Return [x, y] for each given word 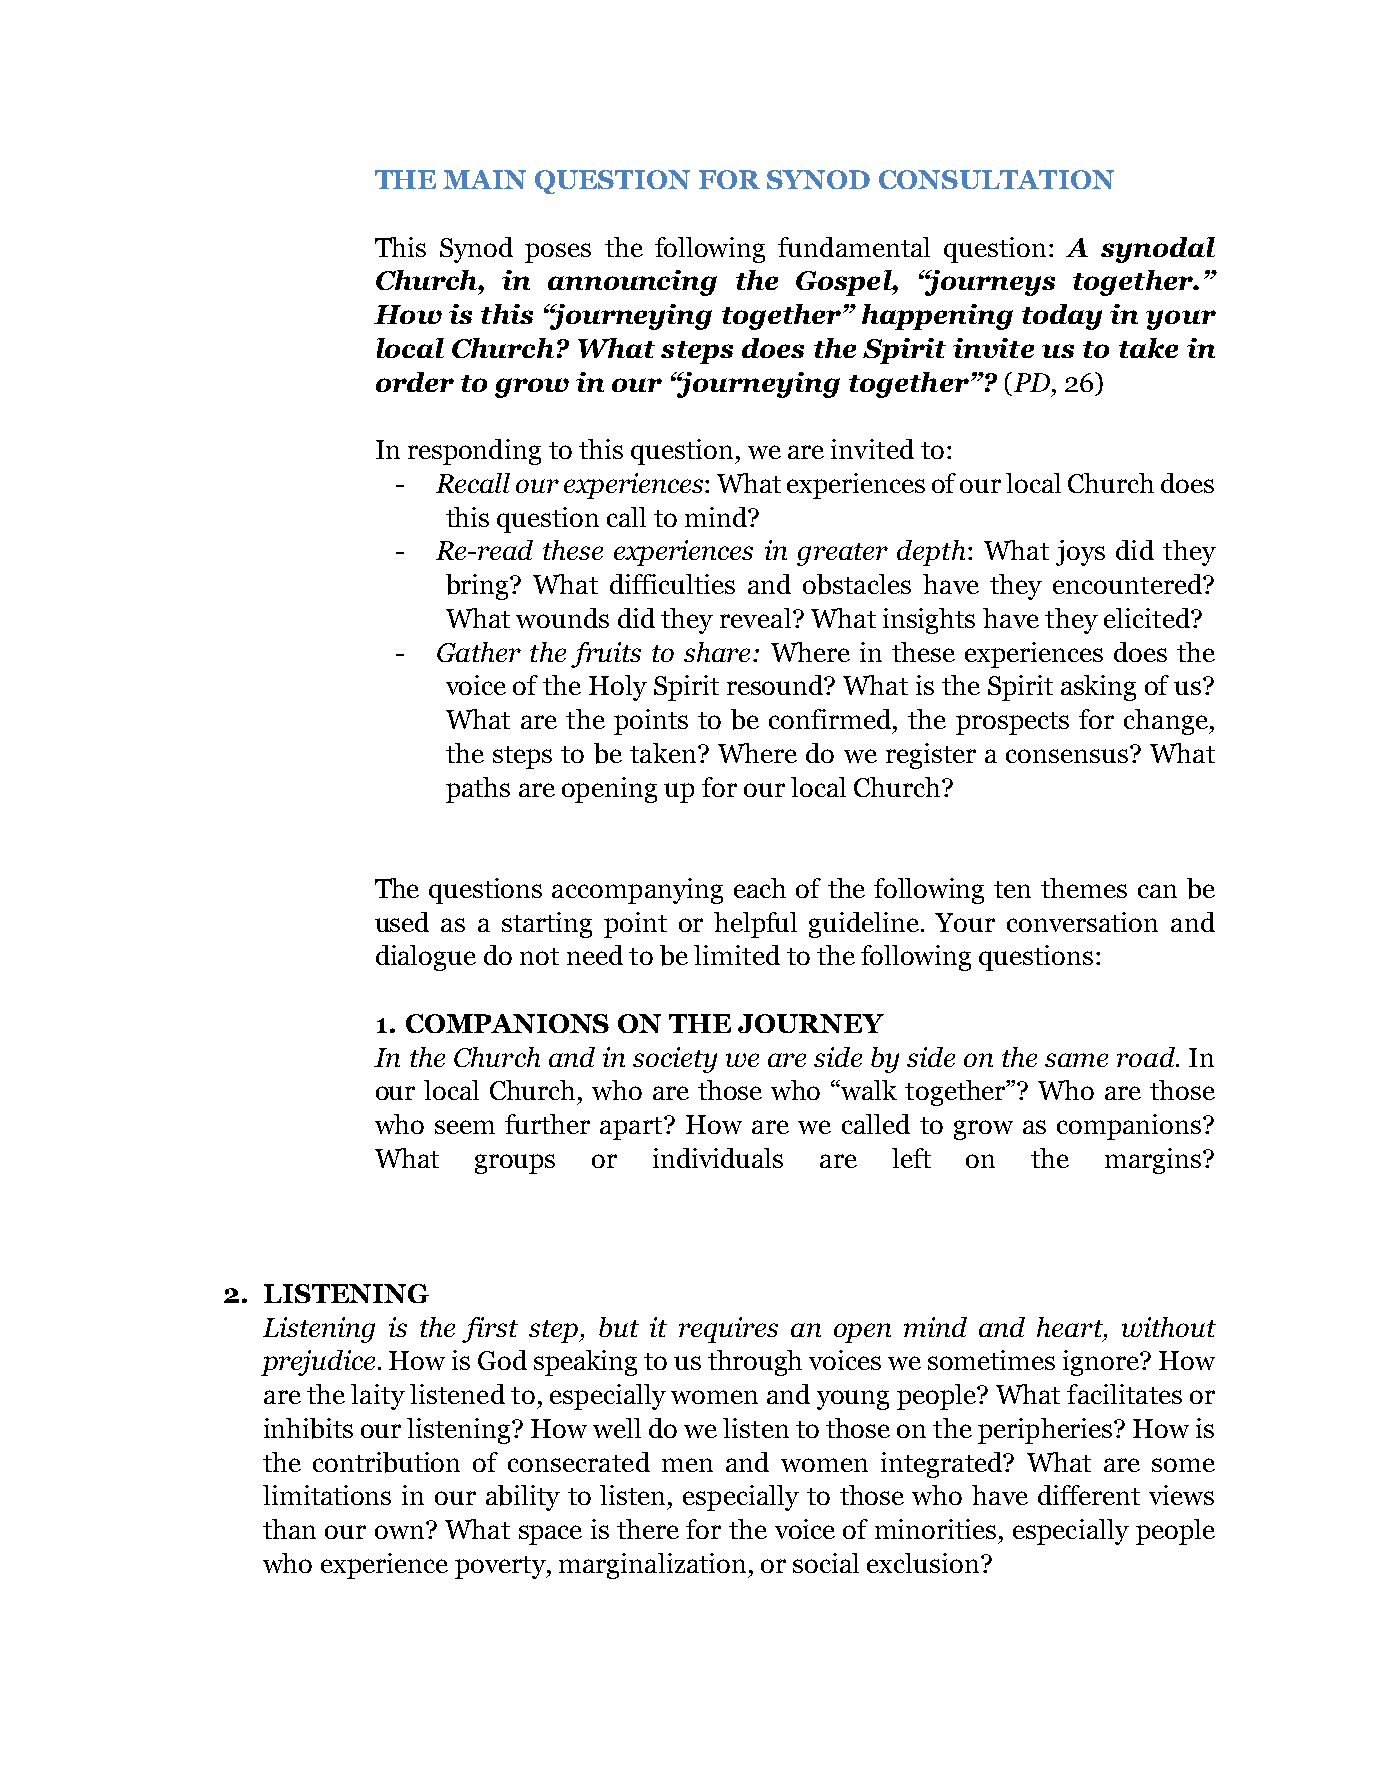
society [675, 1060]
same [1076, 1060]
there [648, 1529]
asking [1098, 688]
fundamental [854, 247]
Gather [479, 652]
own [401, 1531]
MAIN [484, 179]
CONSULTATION [996, 179]
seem [465, 1127]
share [717, 652]
